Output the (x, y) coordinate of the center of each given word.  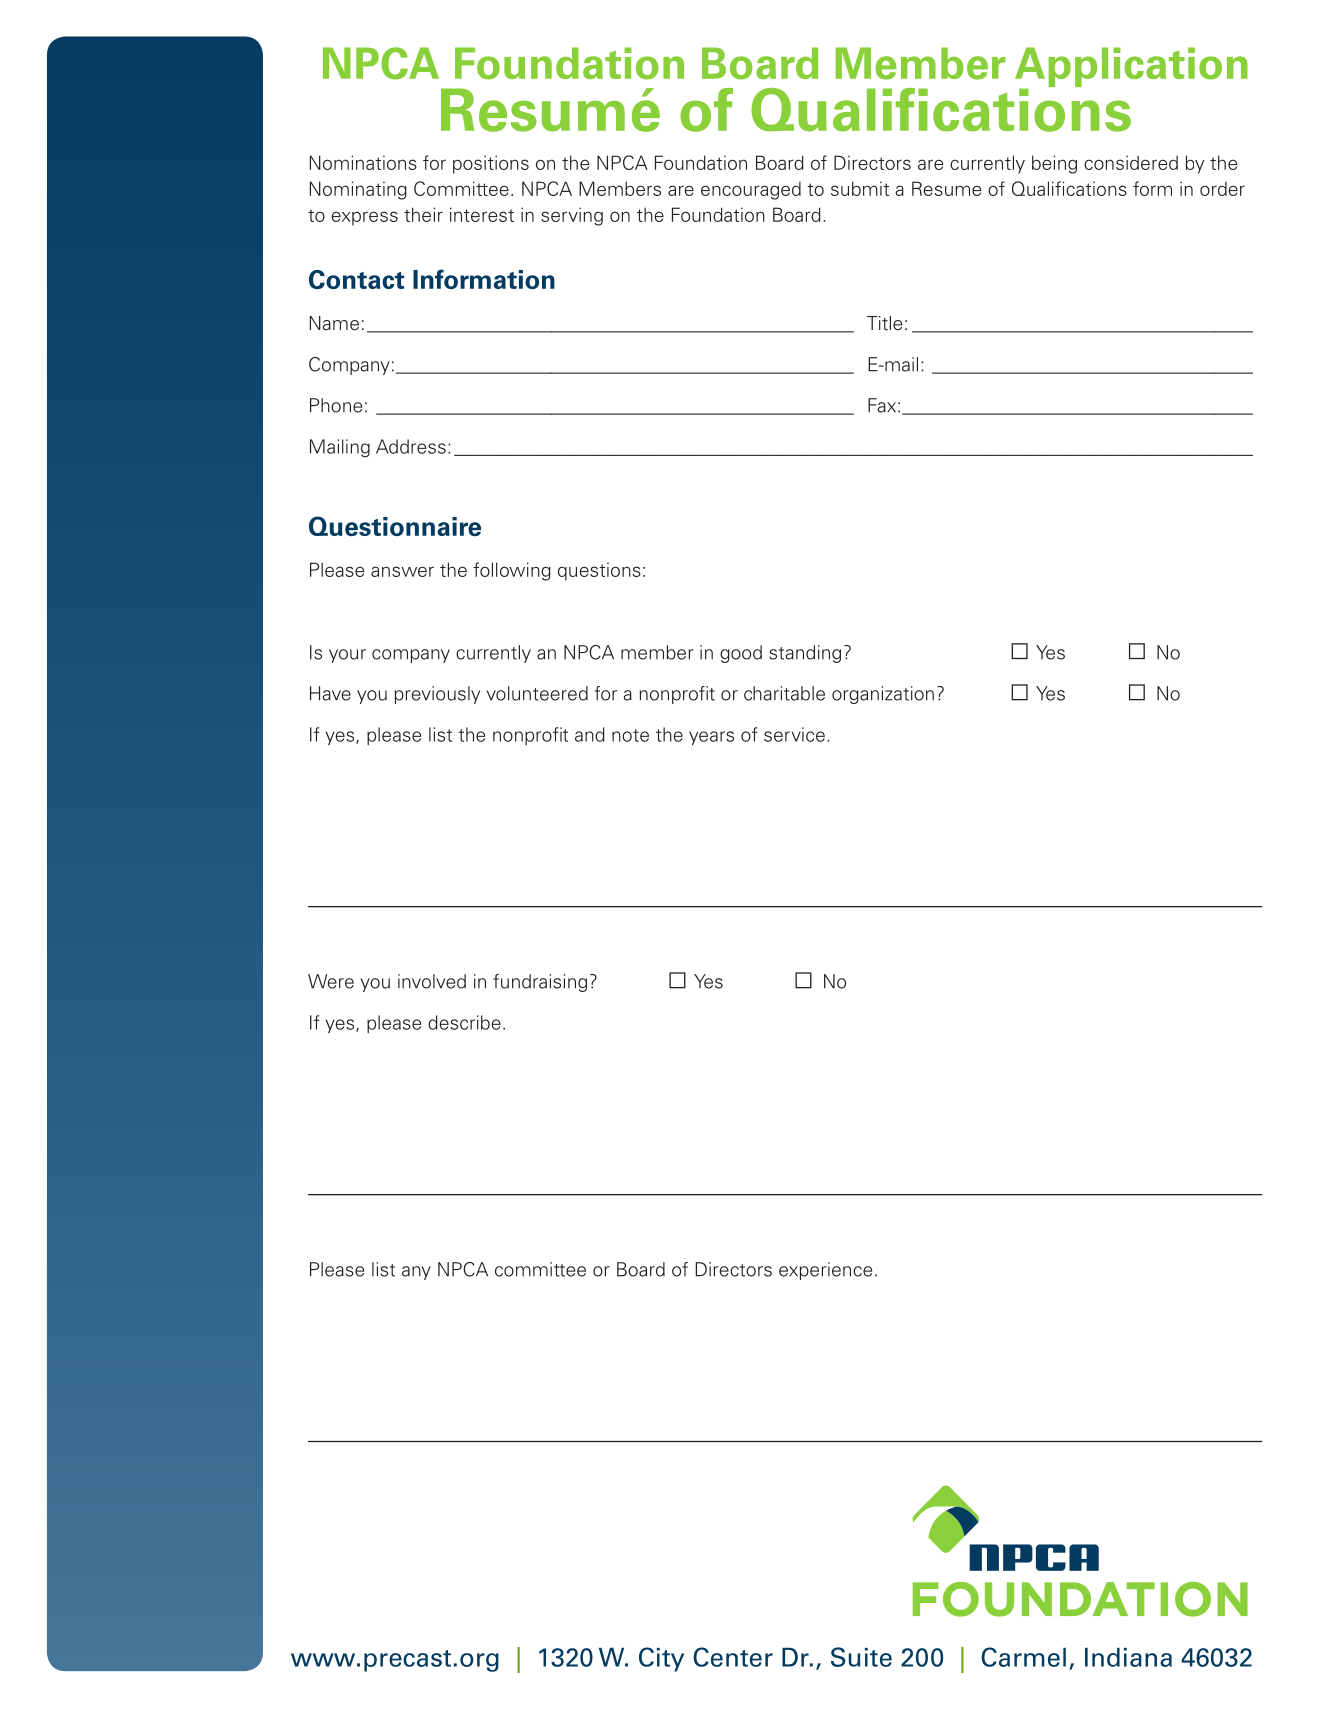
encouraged (751, 190)
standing (805, 654)
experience (825, 1271)
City (661, 1659)
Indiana (1128, 1657)
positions (491, 164)
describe (464, 1022)
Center (733, 1657)
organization (883, 695)
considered (1131, 162)
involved (432, 981)
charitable (784, 693)
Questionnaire (395, 526)
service (794, 734)
